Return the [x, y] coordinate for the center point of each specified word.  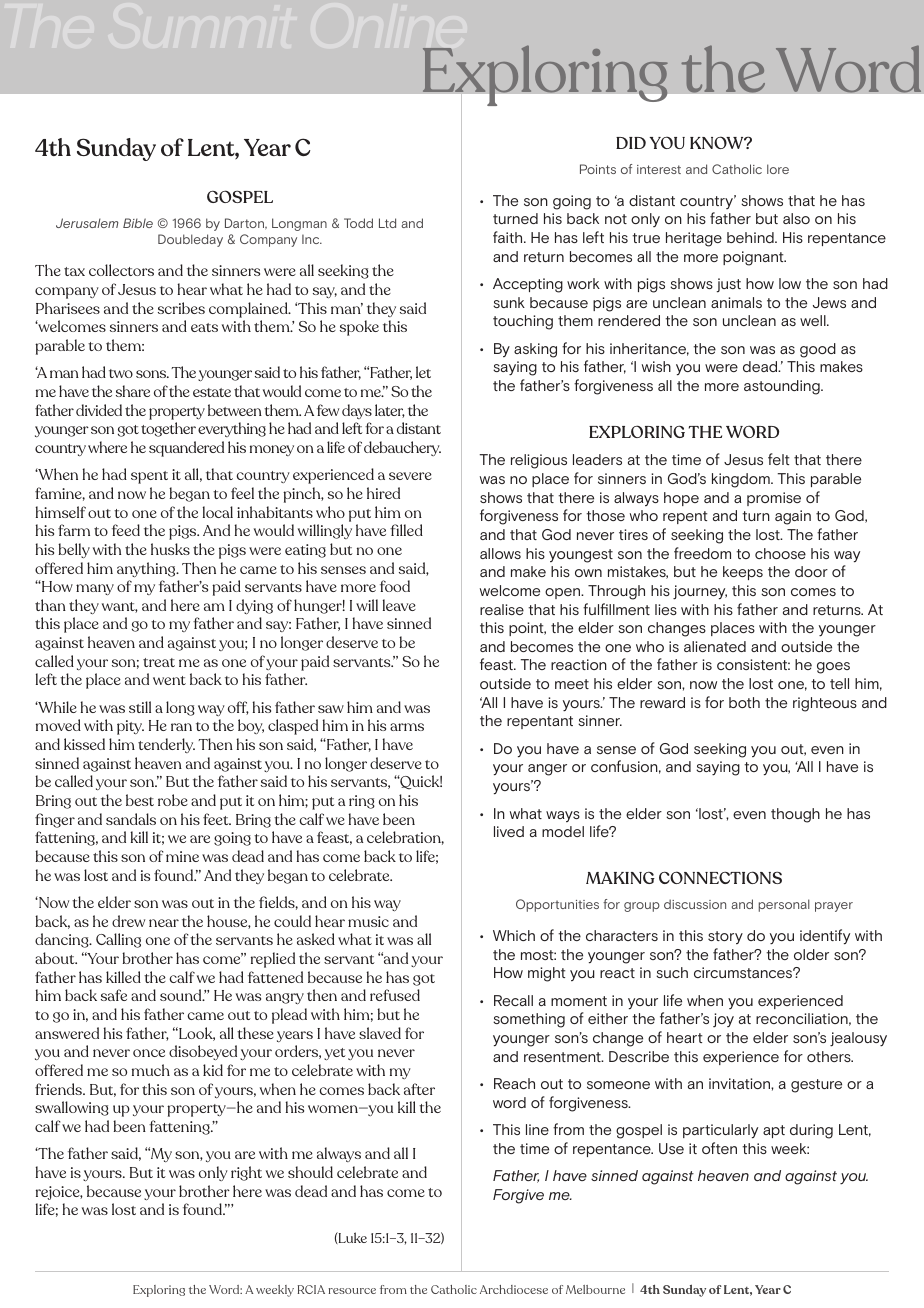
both [744, 702]
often [719, 1148]
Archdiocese [514, 1289]
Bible [138, 223]
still [140, 707]
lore [778, 169]
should [310, 1172]
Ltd [387, 223]
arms [407, 727]
